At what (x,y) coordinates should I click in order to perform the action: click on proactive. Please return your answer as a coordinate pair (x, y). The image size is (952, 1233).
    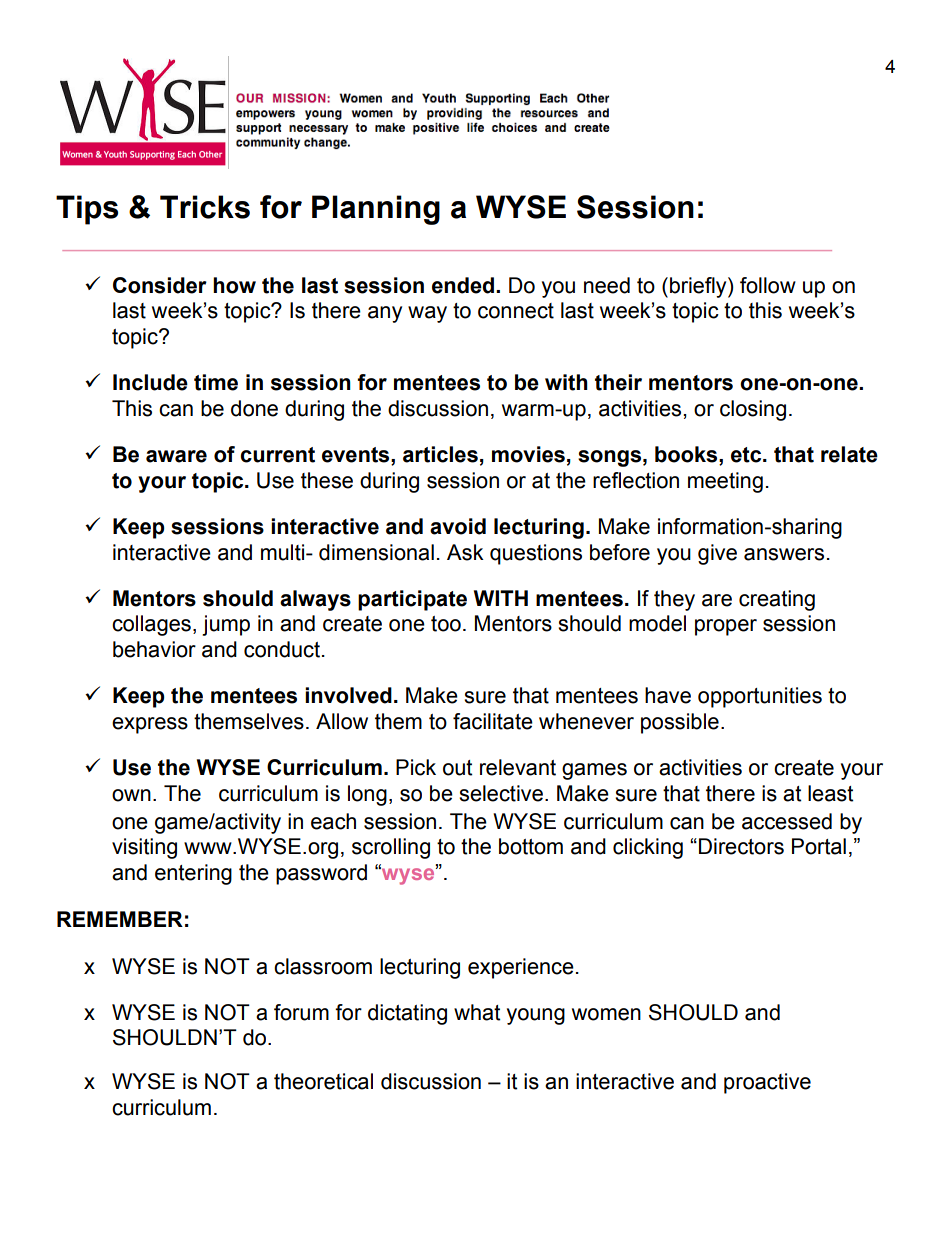
    Looking at the image, I should click on (767, 1083).
